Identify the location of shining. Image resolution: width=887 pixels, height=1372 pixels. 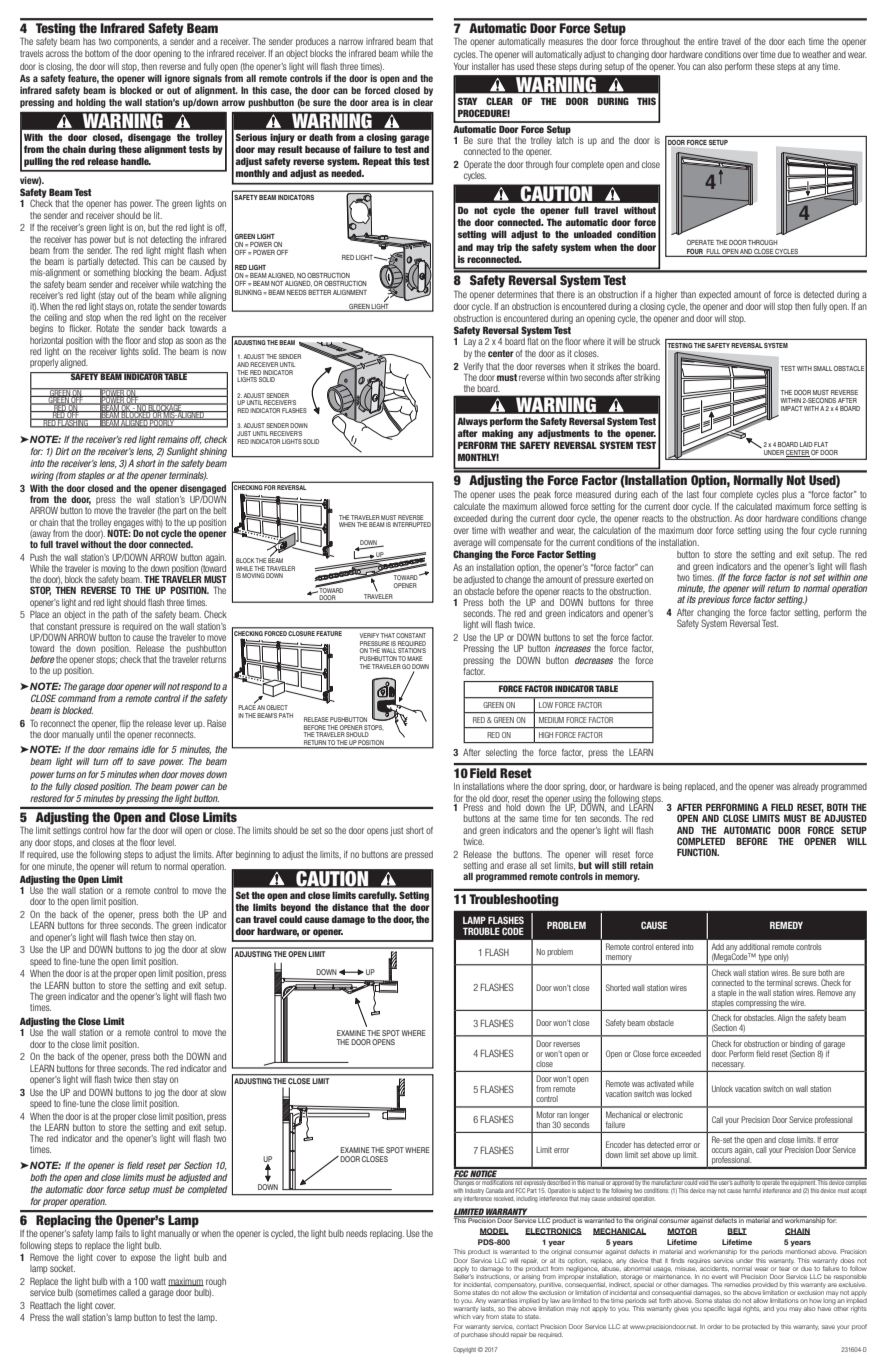
(213, 452).
